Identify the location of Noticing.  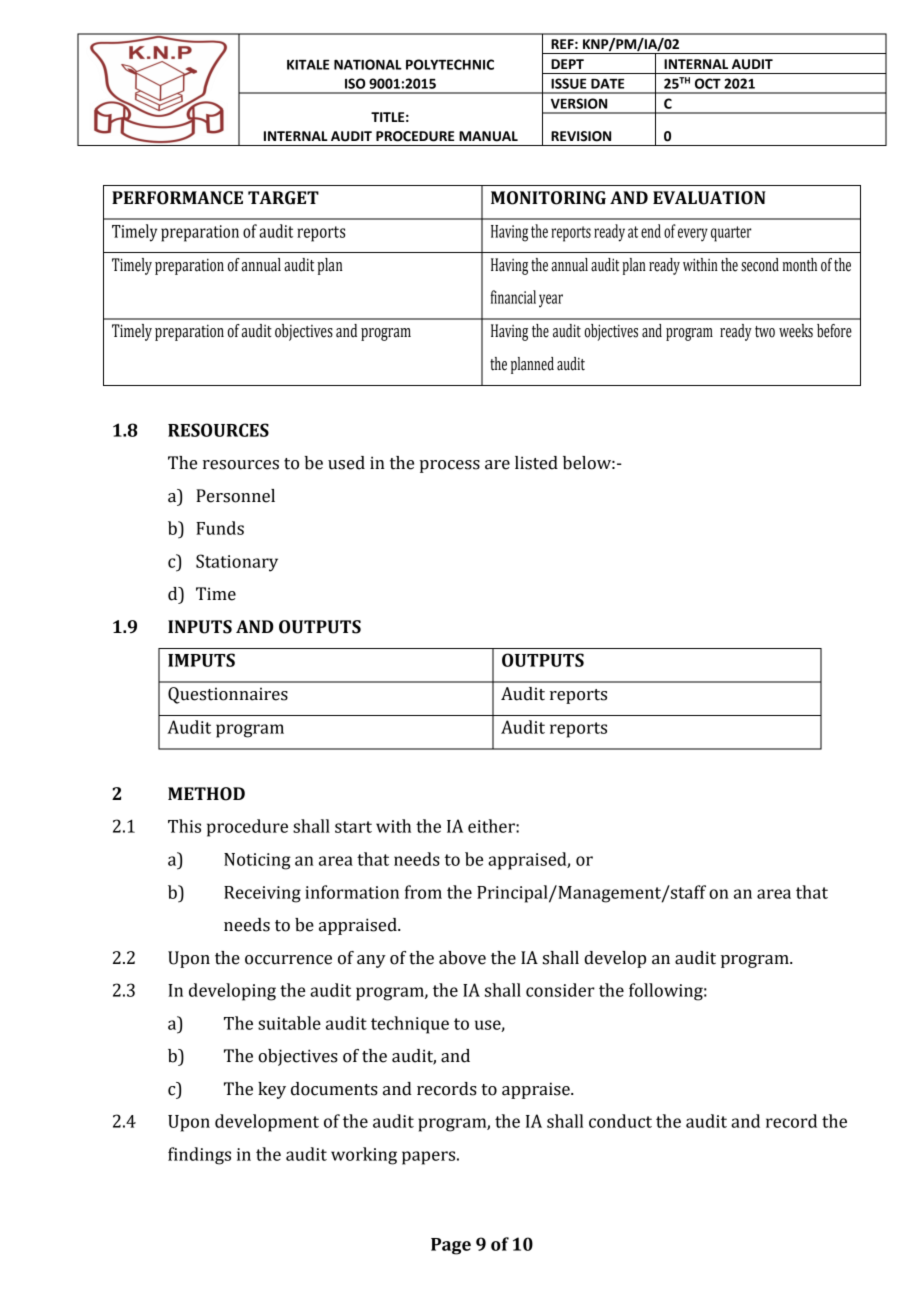
(257, 861).
